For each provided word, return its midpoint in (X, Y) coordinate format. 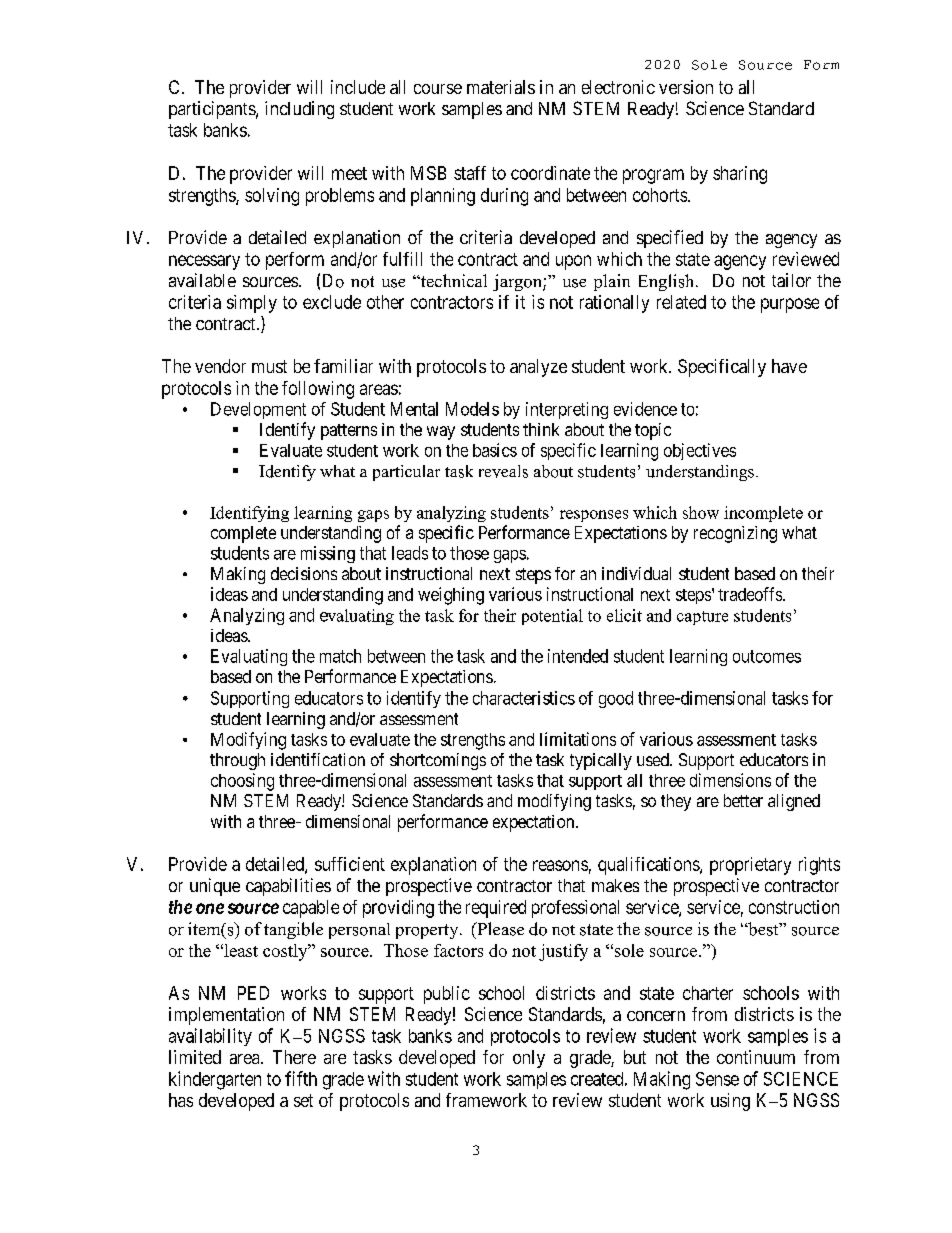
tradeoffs (750, 594)
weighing (451, 596)
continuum (756, 1057)
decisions (304, 573)
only (529, 1059)
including (299, 110)
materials (501, 87)
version (686, 87)
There (294, 1057)
